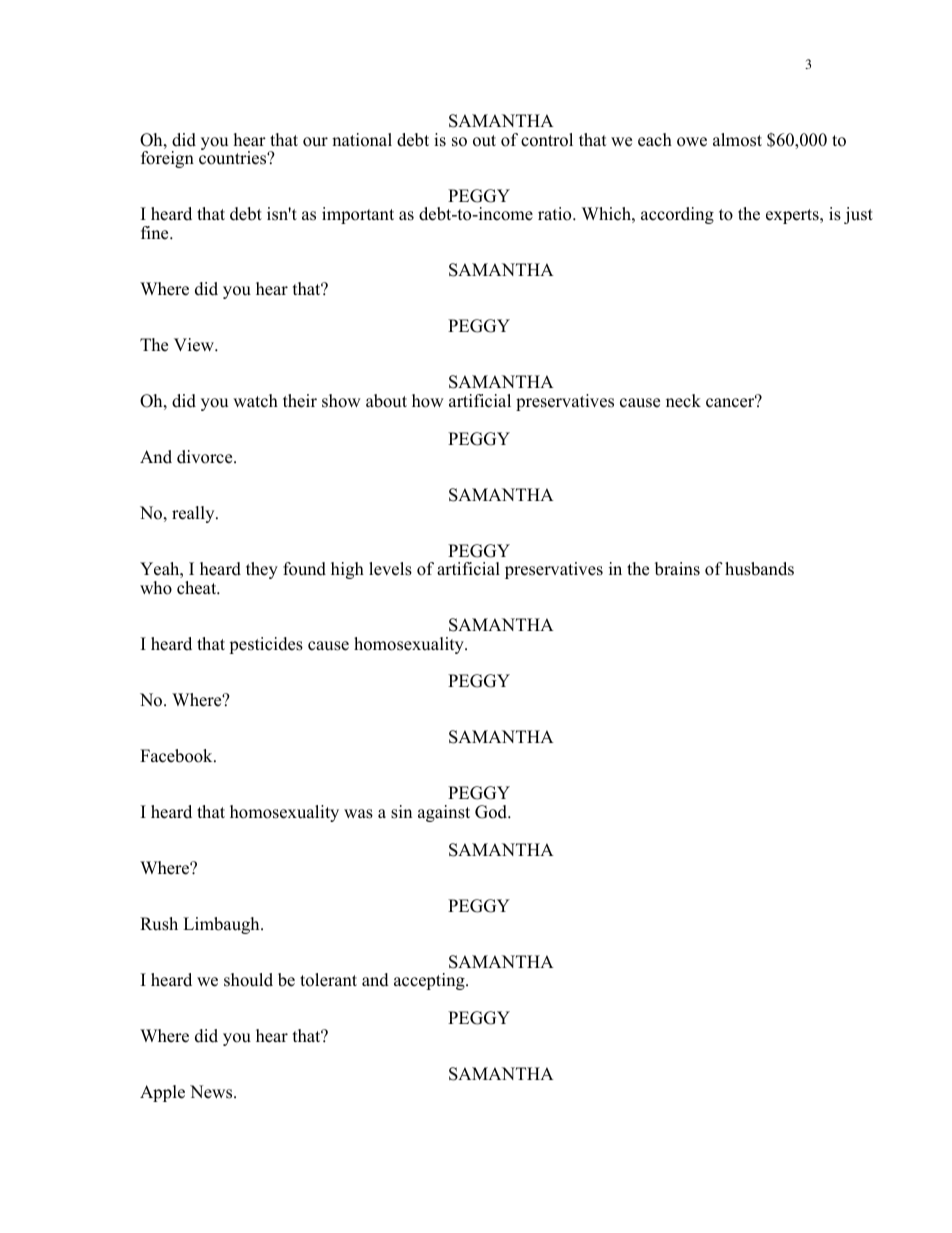 Image resolution: width=952 pixels, height=1233 pixels. What do you see at coordinates (386, 401) in the page?
I see `about` at bounding box center [386, 401].
